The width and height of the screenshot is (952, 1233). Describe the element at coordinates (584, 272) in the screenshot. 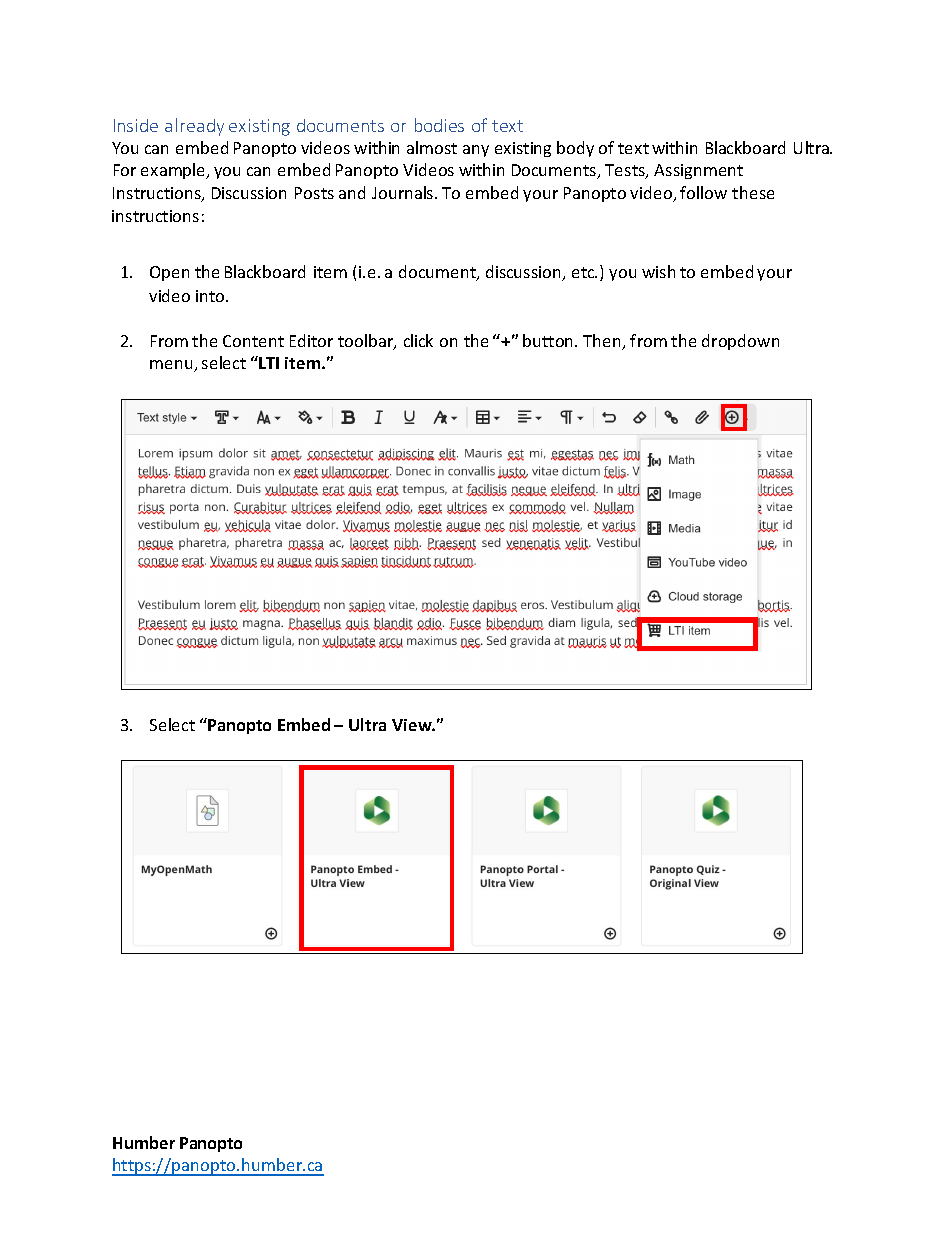

I see `etc` at that location.
